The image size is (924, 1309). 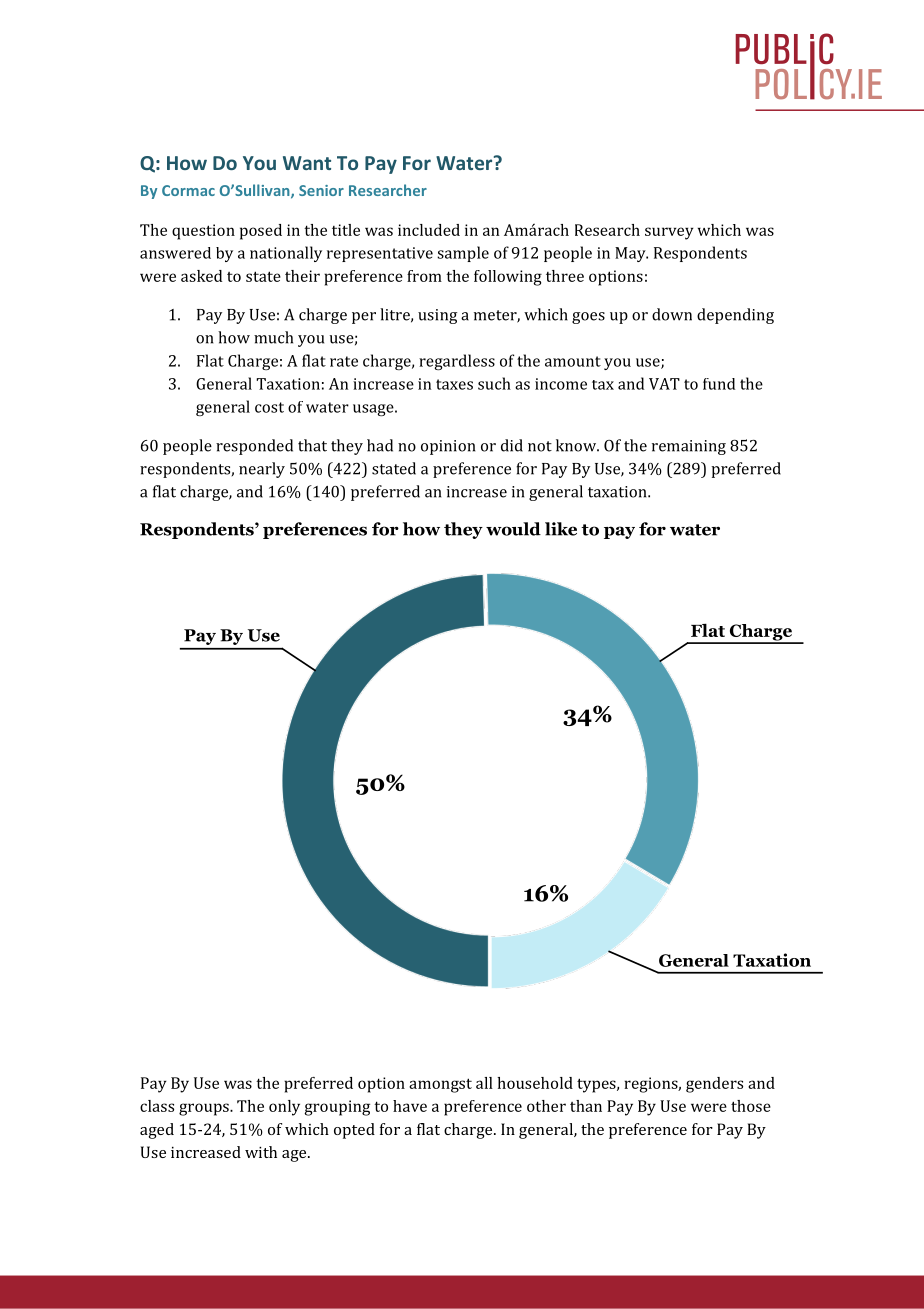 I want to click on nearly, so click(x=262, y=470).
